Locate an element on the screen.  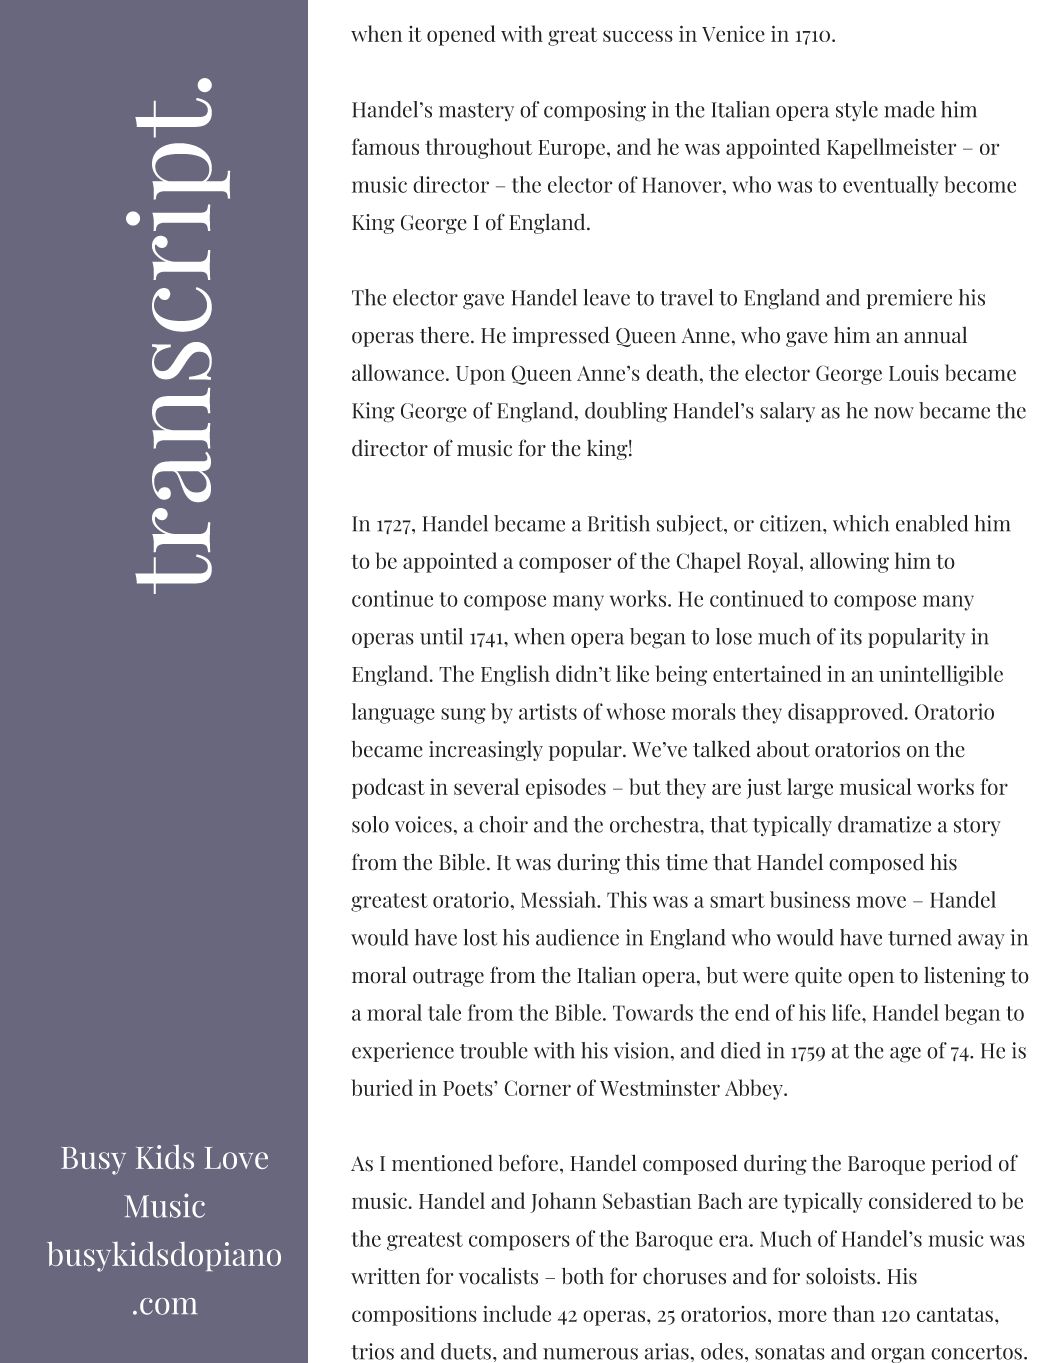
trios is located at coordinates (372, 1351).
